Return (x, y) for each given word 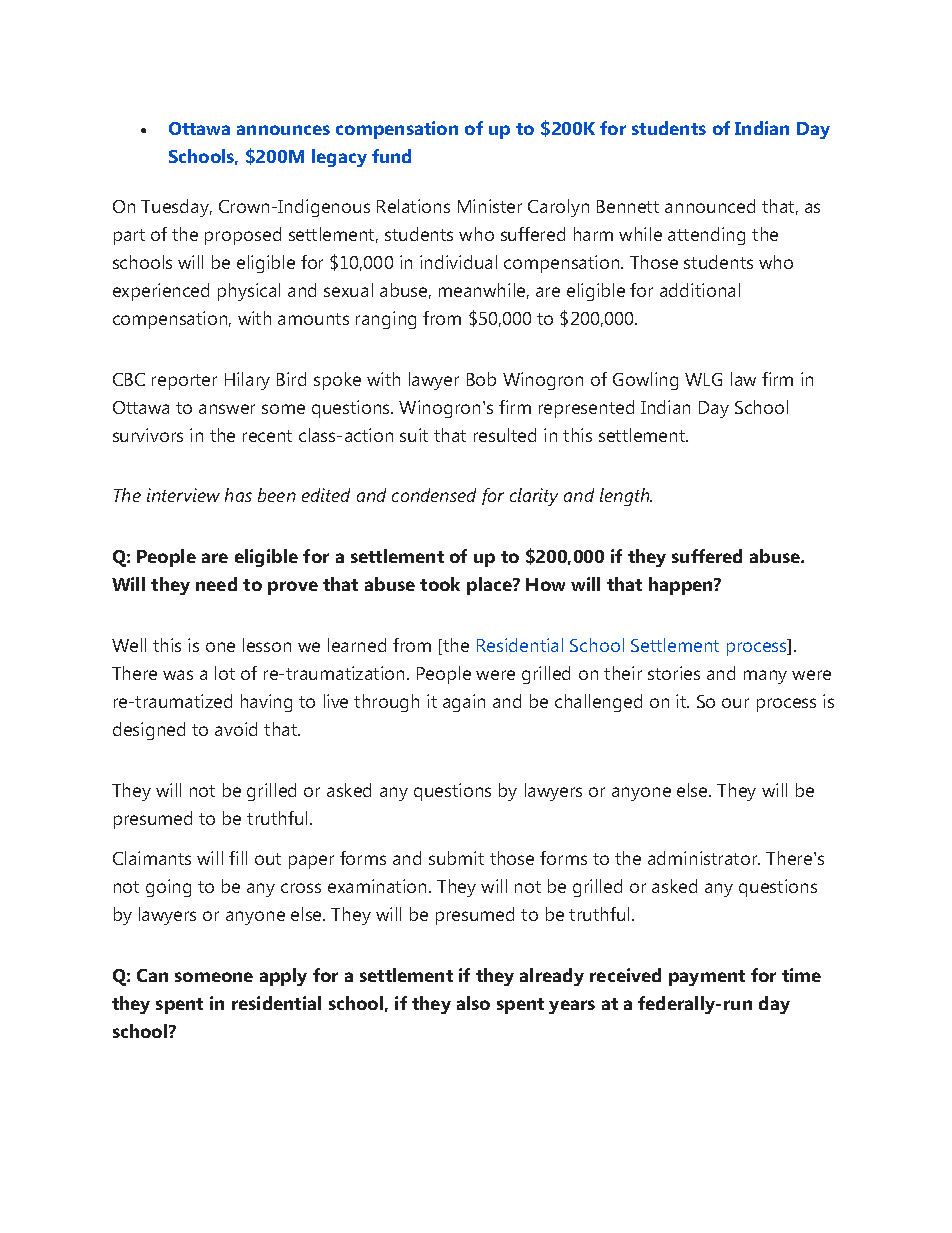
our (735, 703)
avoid (236, 729)
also (473, 1003)
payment (707, 978)
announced (710, 206)
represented (586, 409)
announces (283, 130)
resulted (505, 435)
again (464, 703)
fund (391, 156)
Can (152, 975)
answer (227, 409)
